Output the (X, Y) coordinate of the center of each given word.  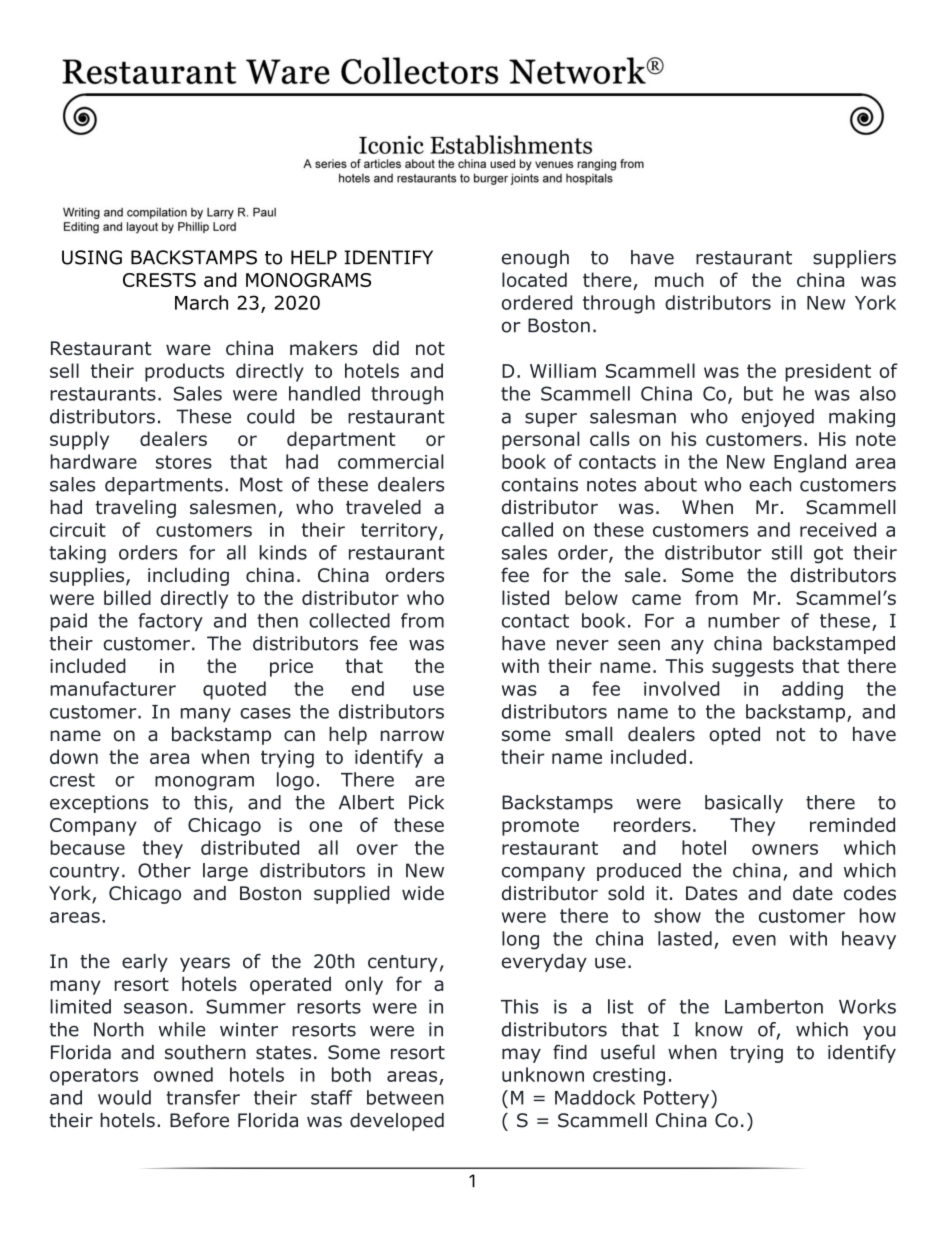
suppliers (854, 259)
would (124, 1097)
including (188, 577)
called (527, 529)
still (787, 552)
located (534, 279)
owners (785, 849)
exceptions (99, 804)
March (201, 302)
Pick (426, 802)
